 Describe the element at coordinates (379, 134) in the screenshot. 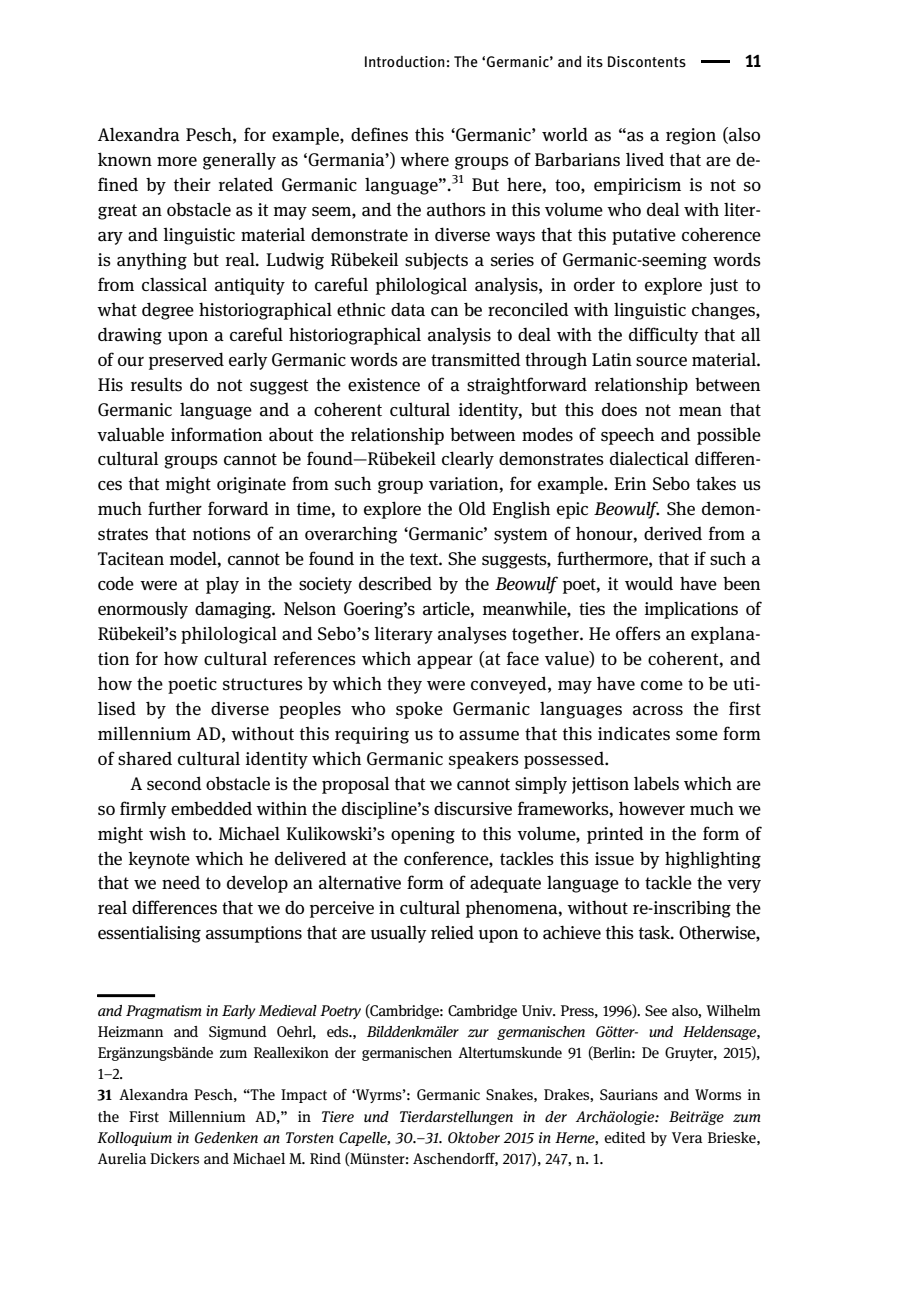

I see `defines` at that location.
